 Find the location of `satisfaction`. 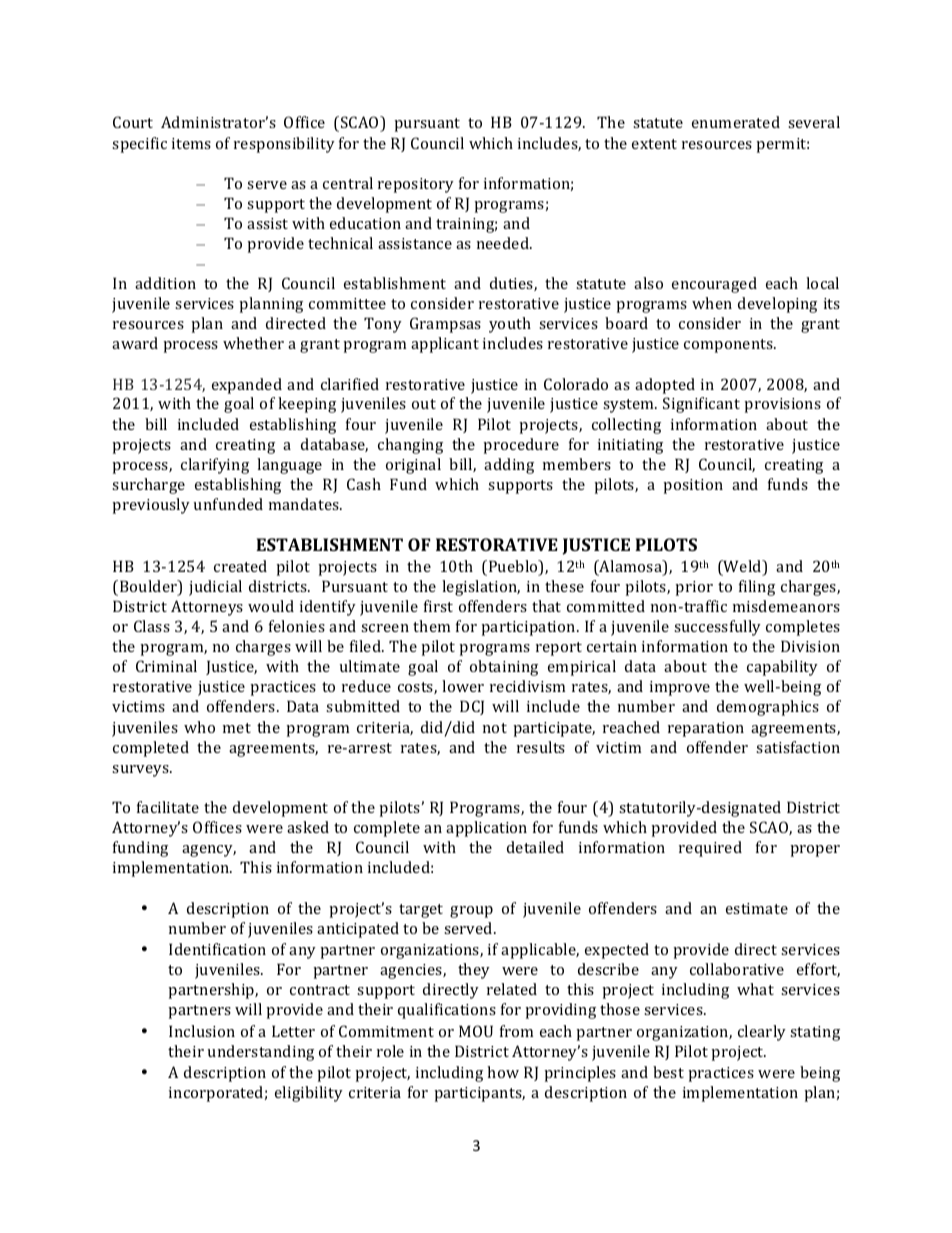

satisfaction is located at coordinates (798, 747).
